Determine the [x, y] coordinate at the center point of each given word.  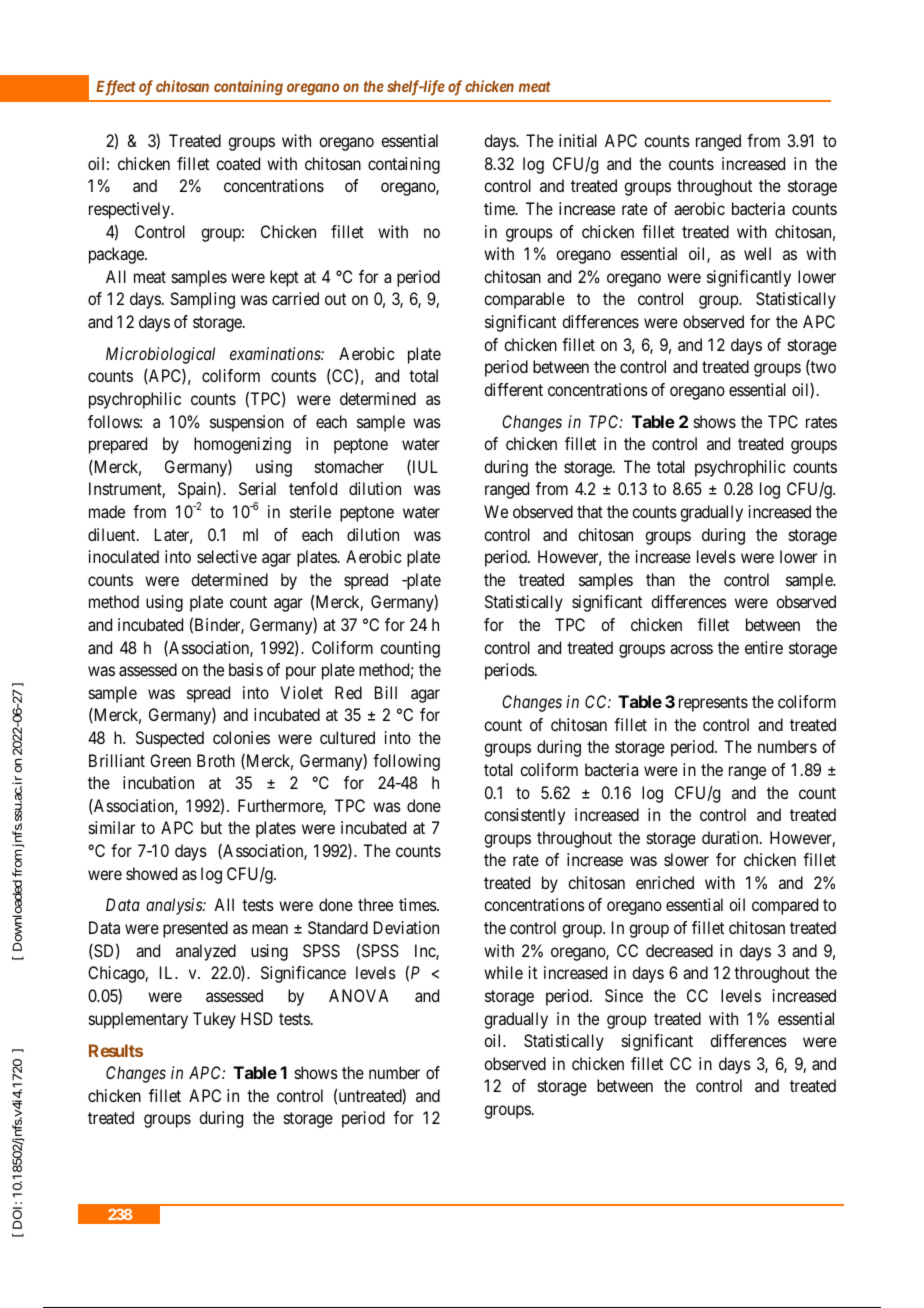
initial [578, 140]
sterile [310, 511]
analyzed [206, 952]
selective [227, 556]
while [503, 972]
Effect [116, 88]
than [660, 579]
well [757, 253]
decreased [679, 950]
